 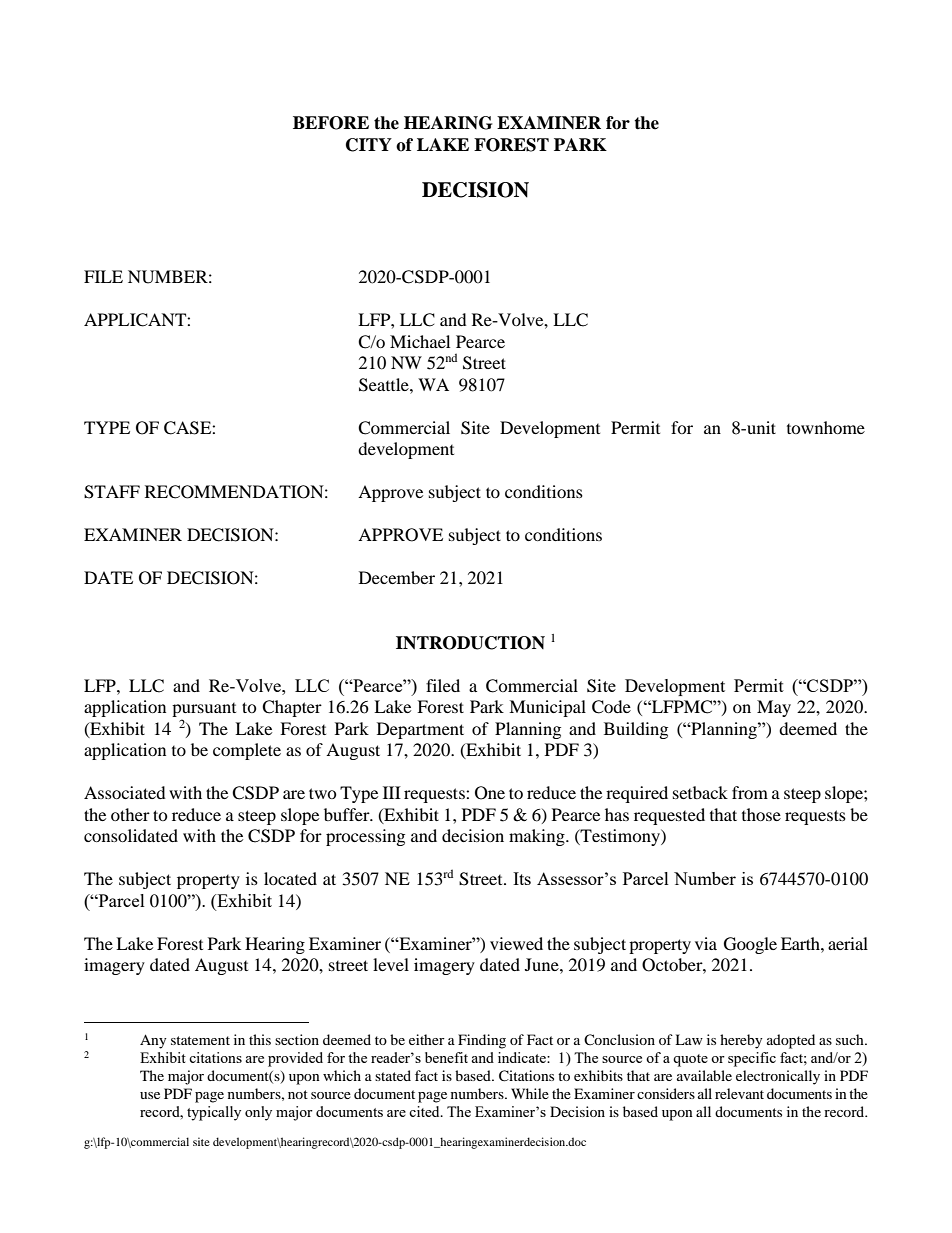 I want to click on located, so click(x=290, y=878).
